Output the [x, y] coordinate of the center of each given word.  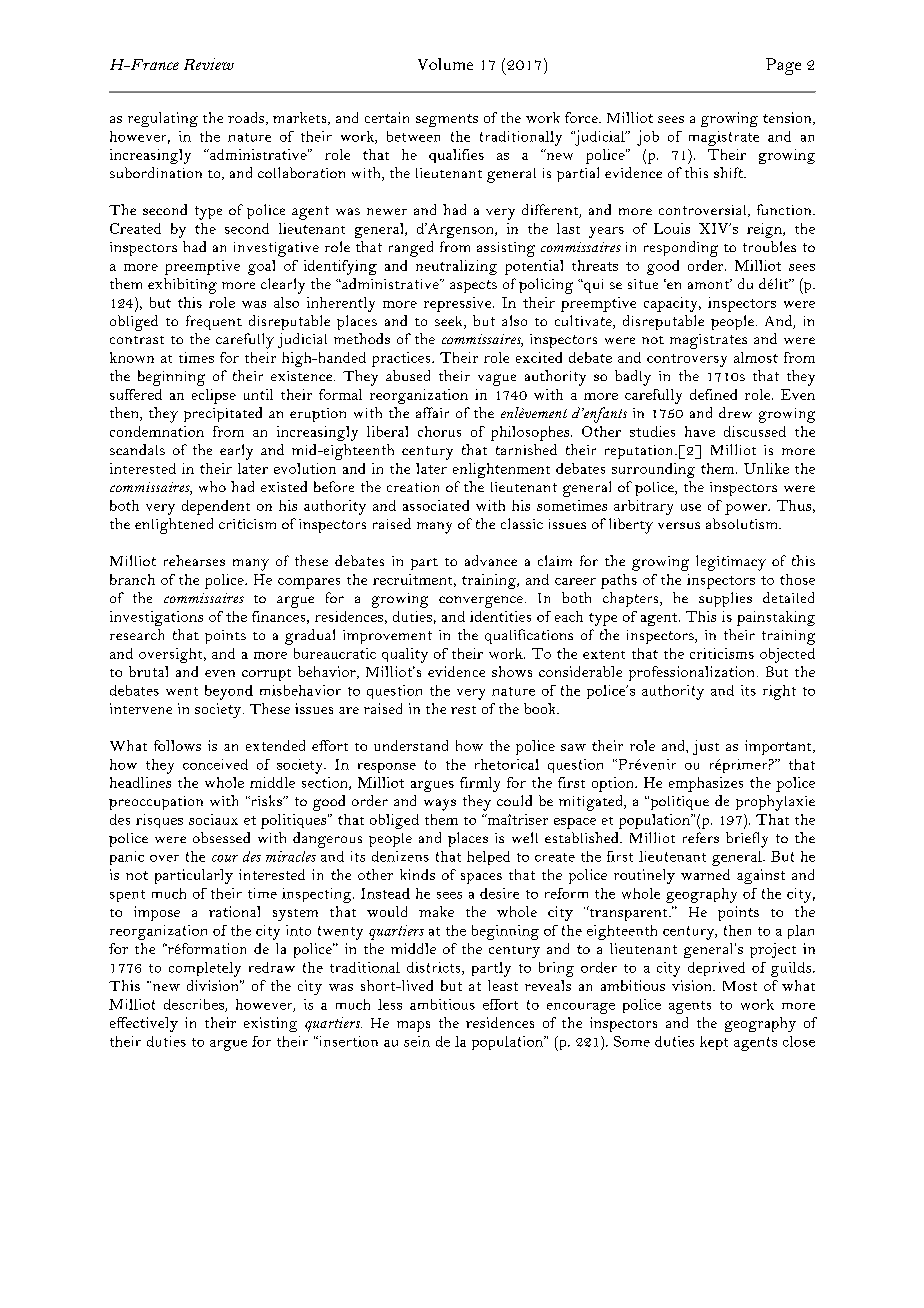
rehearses [194, 560]
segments [447, 120]
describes [195, 1005]
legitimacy [731, 563]
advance [491, 560]
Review [209, 64]
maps [413, 1026]
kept [714, 1043]
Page [783, 66]
